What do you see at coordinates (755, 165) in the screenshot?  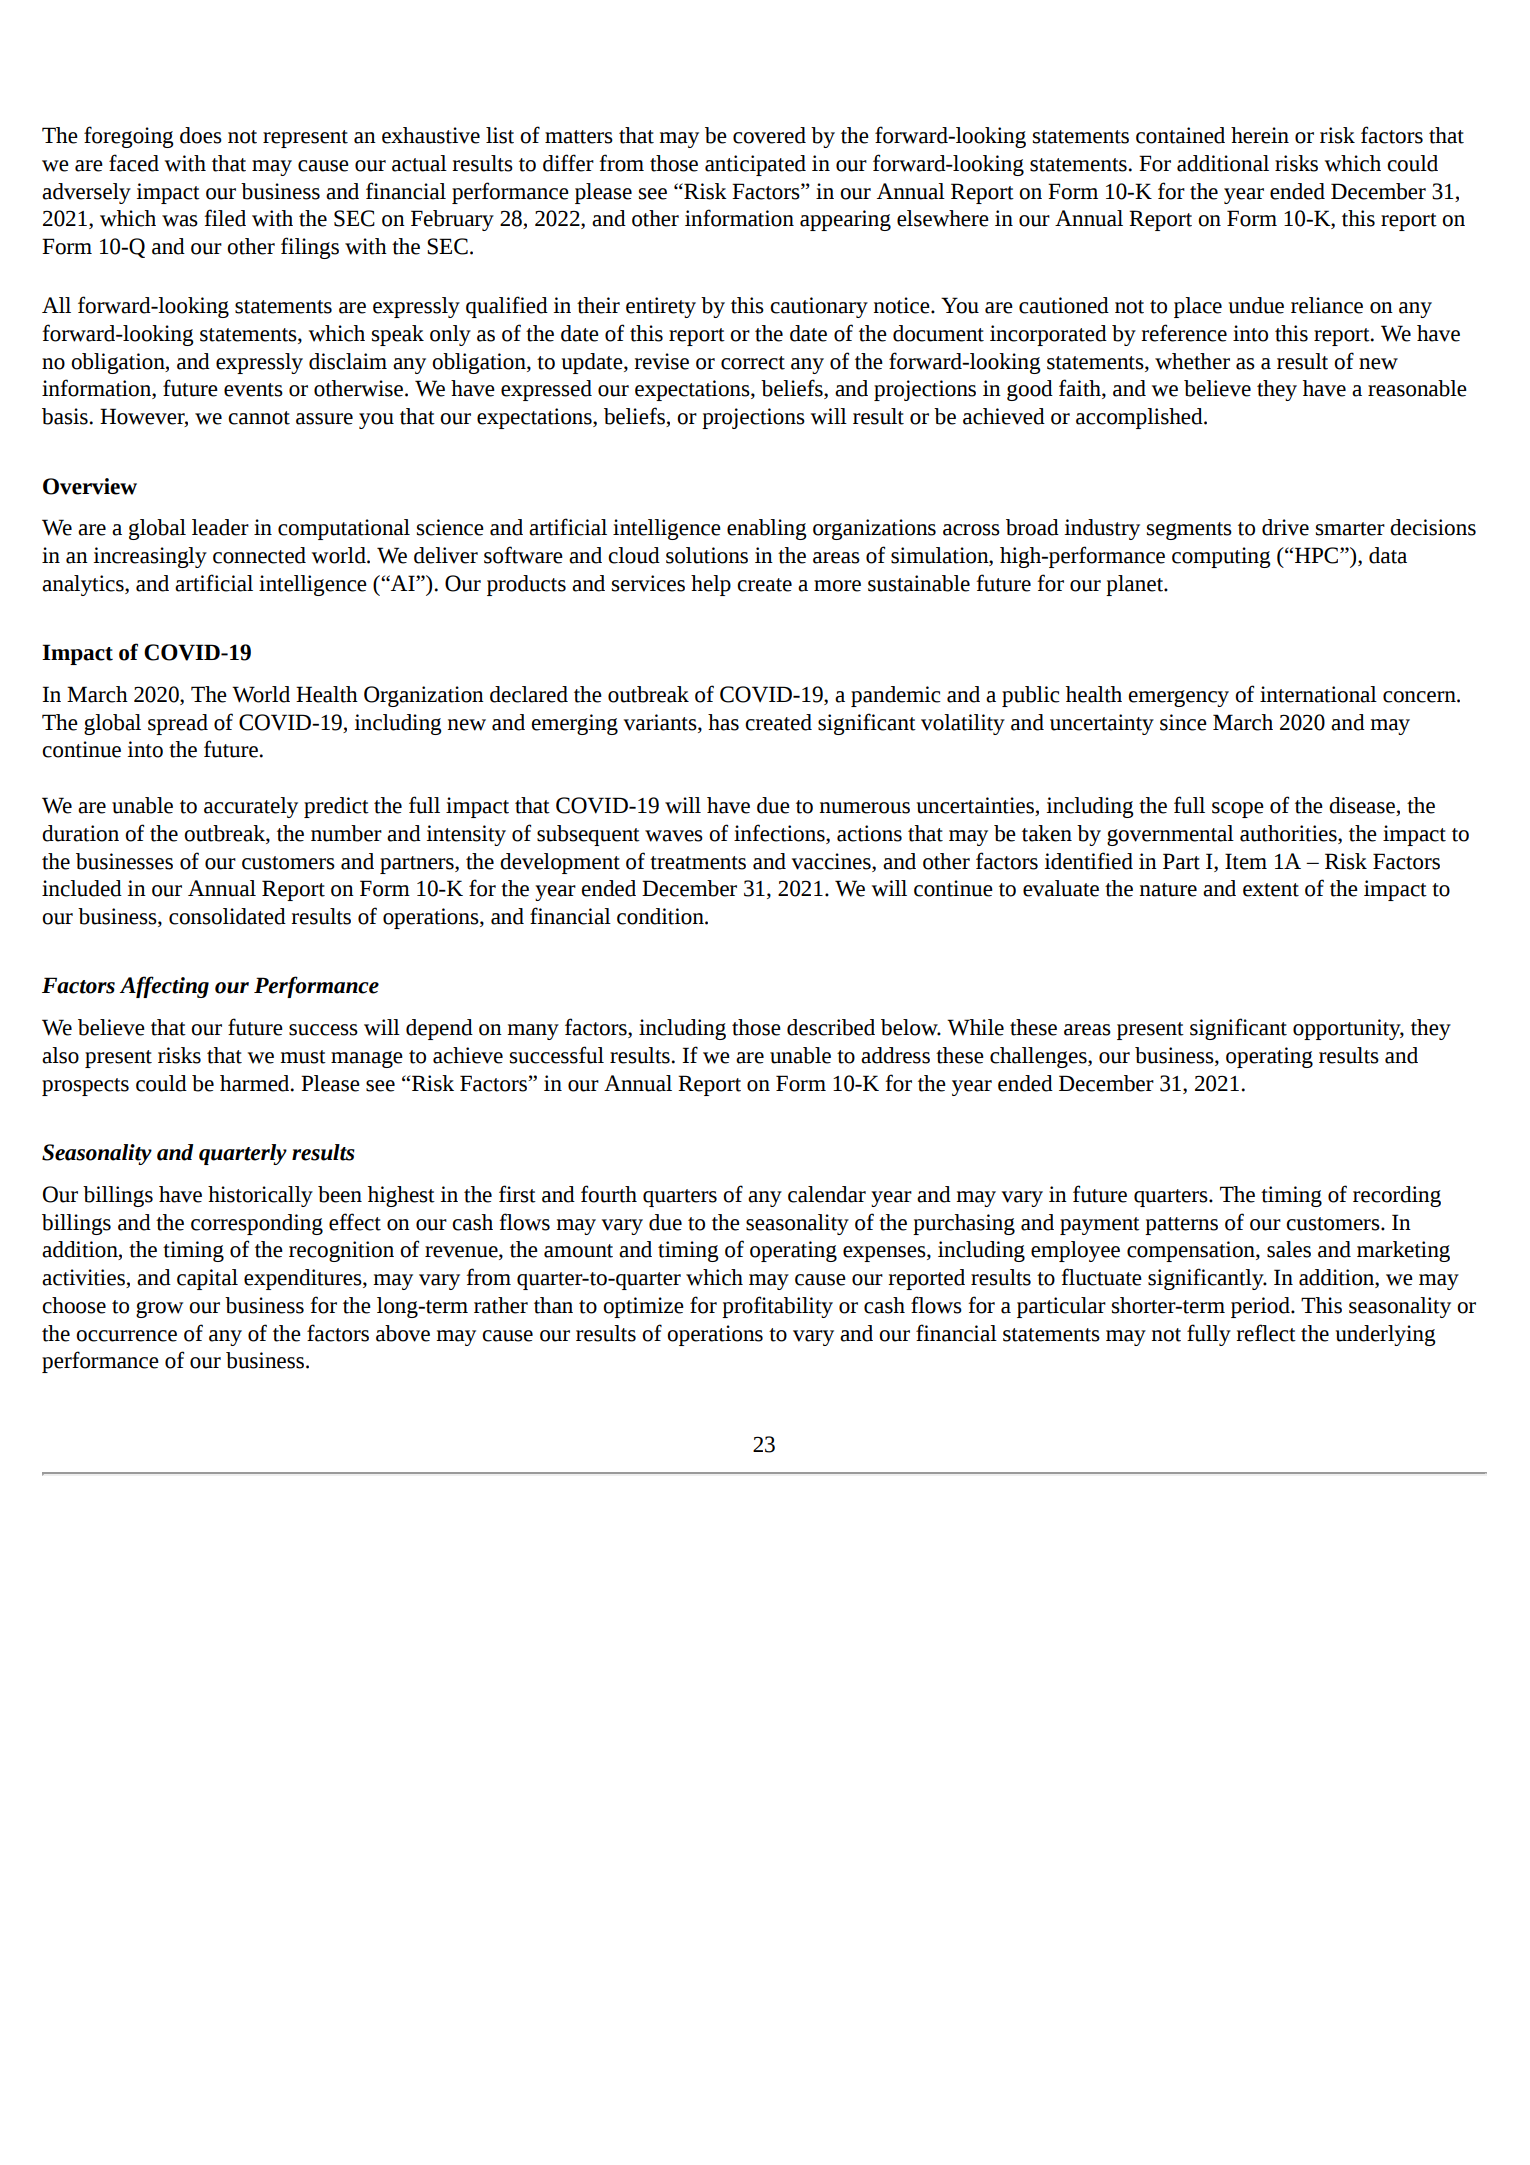 I see `anticipated` at bounding box center [755, 165].
